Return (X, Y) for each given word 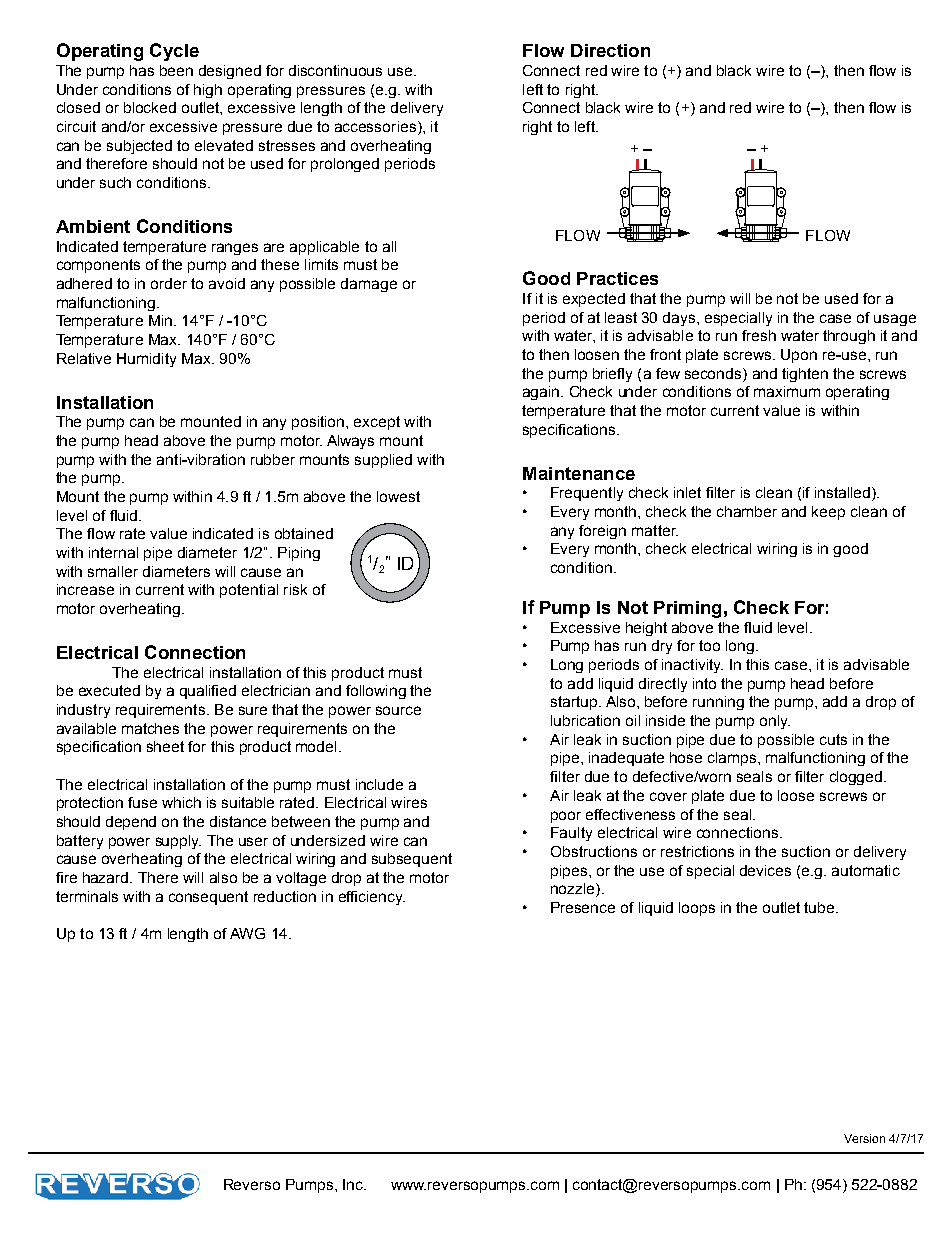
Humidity (146, 360)
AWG (247, 933)
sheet (165, 746)
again (542, 393)
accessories (375, 126)
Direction (610, 50)
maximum (787, 391)
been (176, 70)
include (379, 784)
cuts (833, 739)
